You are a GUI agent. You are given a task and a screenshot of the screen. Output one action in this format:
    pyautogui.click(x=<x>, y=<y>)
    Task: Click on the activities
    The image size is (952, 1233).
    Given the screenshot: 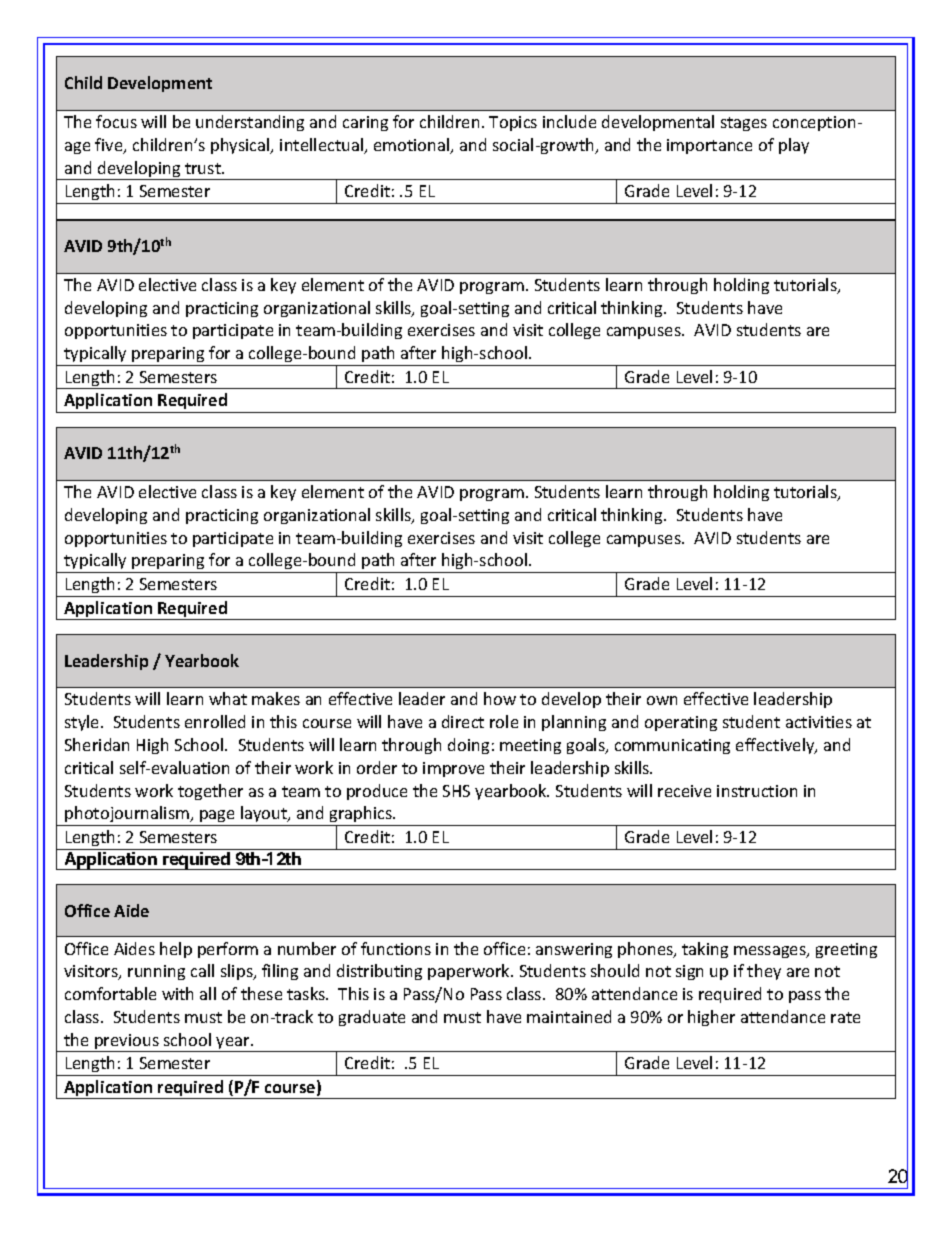 What is the action you would take?
    pyautogui.click(x=819, y=722)
